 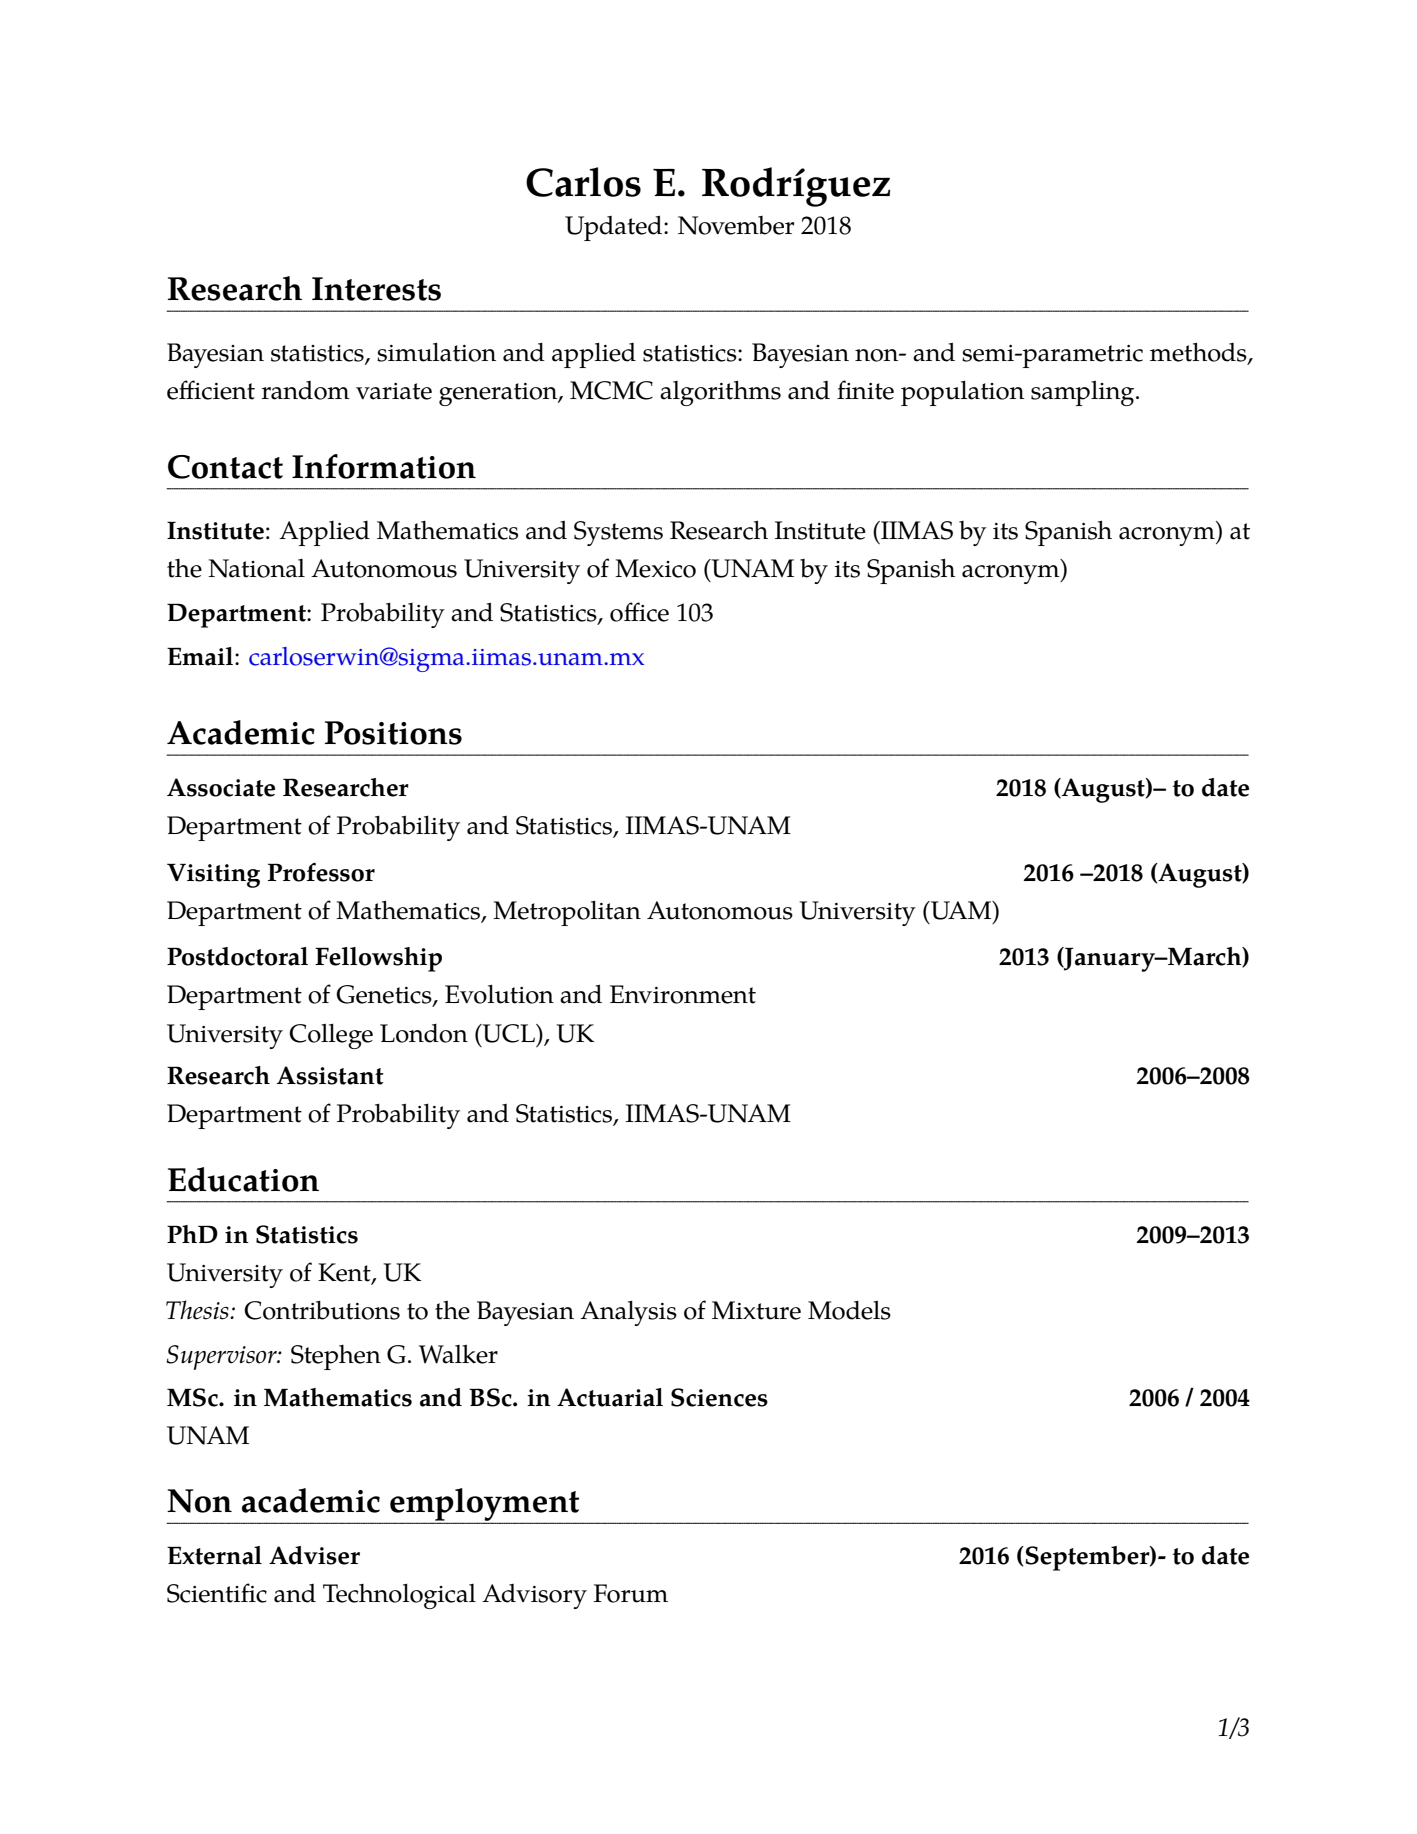 What do you see at coordinates (376, 289) in the image?
I see `Interests` at bounding box center [376, 289].
